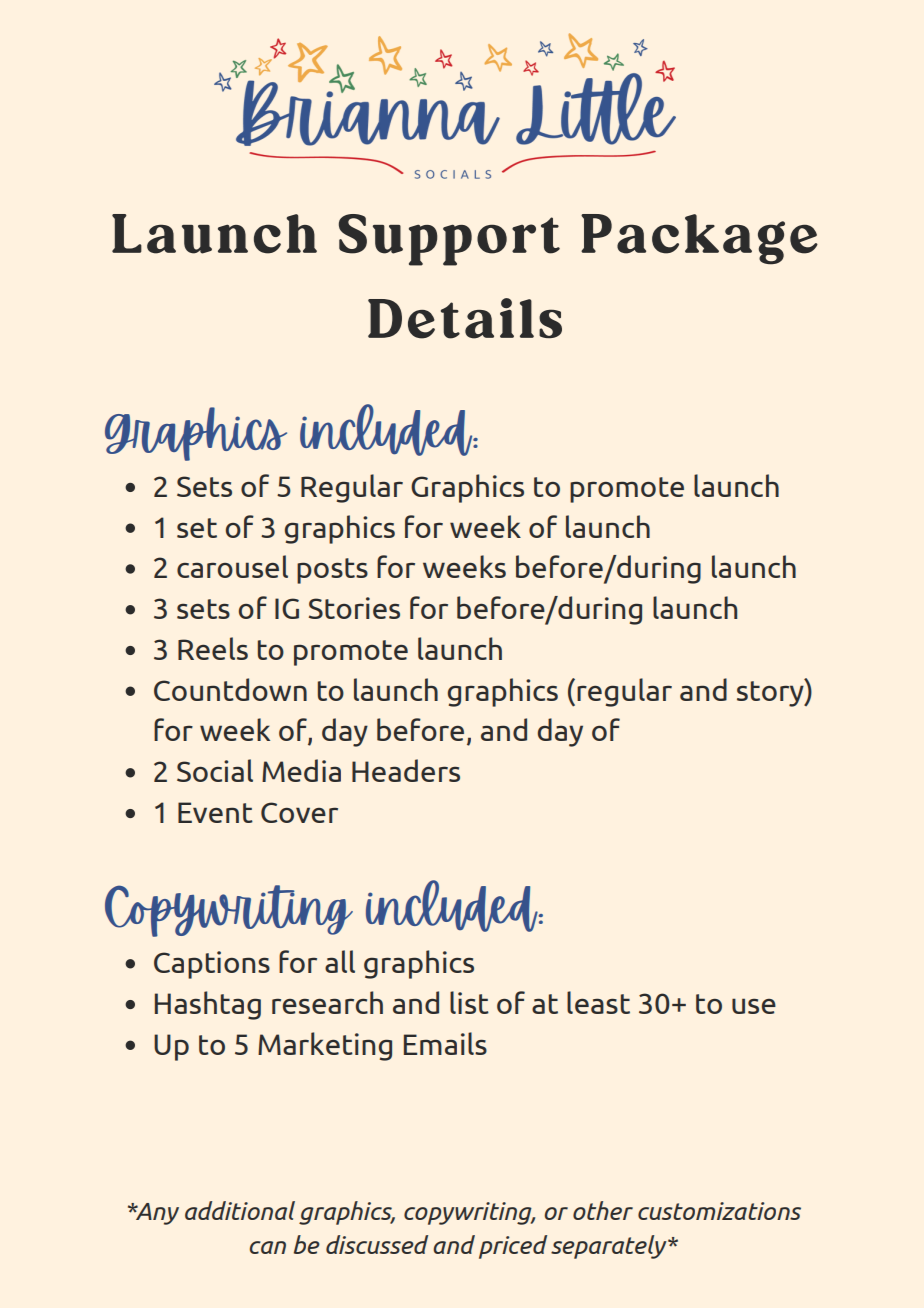  I want to click on other, so click(603, 1210).
